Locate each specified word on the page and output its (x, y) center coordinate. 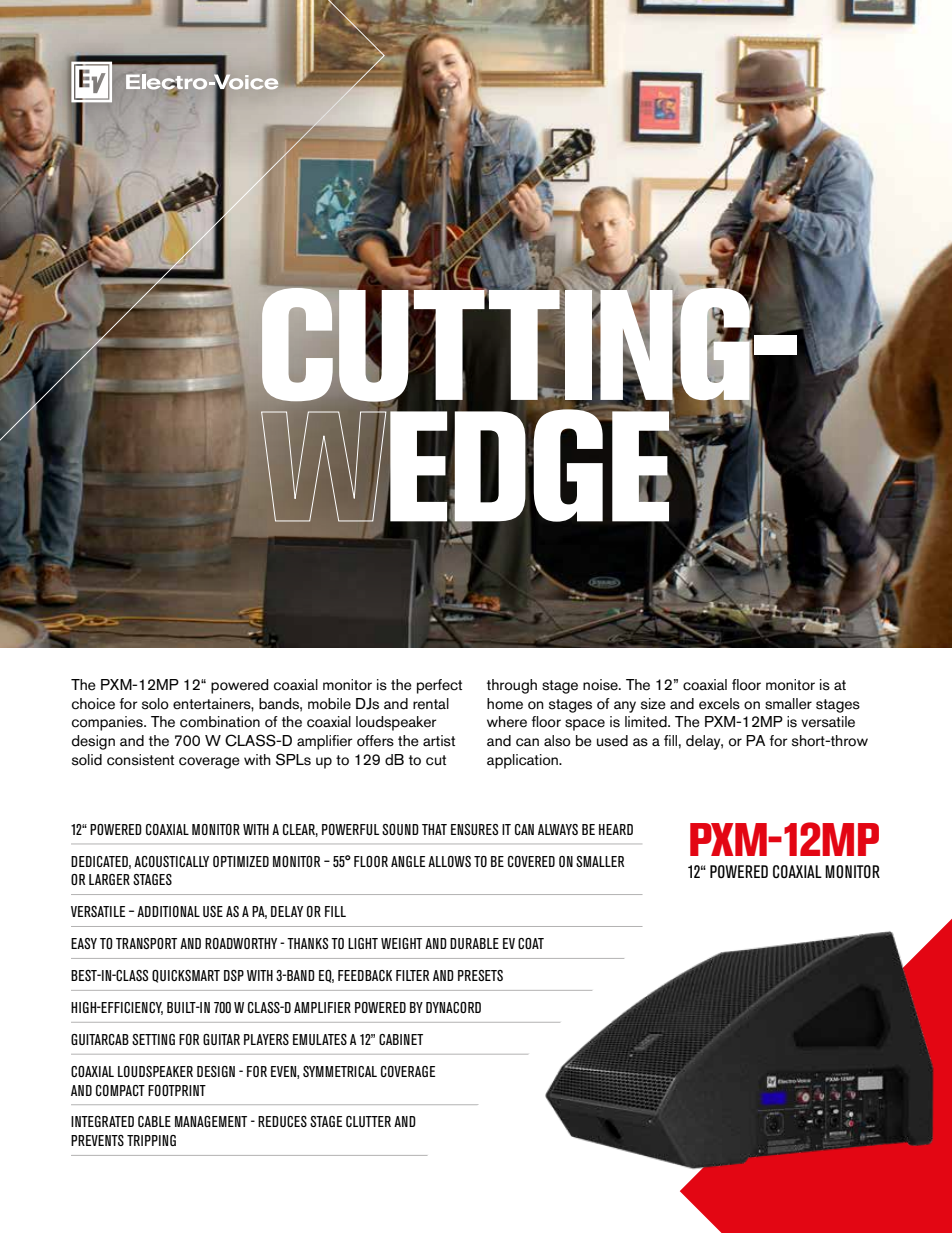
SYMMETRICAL (340, 1071)
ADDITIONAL (168, 911)
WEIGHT (401, 943)
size (653, 704)
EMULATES (320, 1039)
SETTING (153, 1039)
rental (431, 704)
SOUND (400, 829)
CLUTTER (368, 1121)
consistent (140, 760)
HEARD (616, 829)
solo (155, 704)
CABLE (154, 1121)
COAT (531, 943)
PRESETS (480, 975)
